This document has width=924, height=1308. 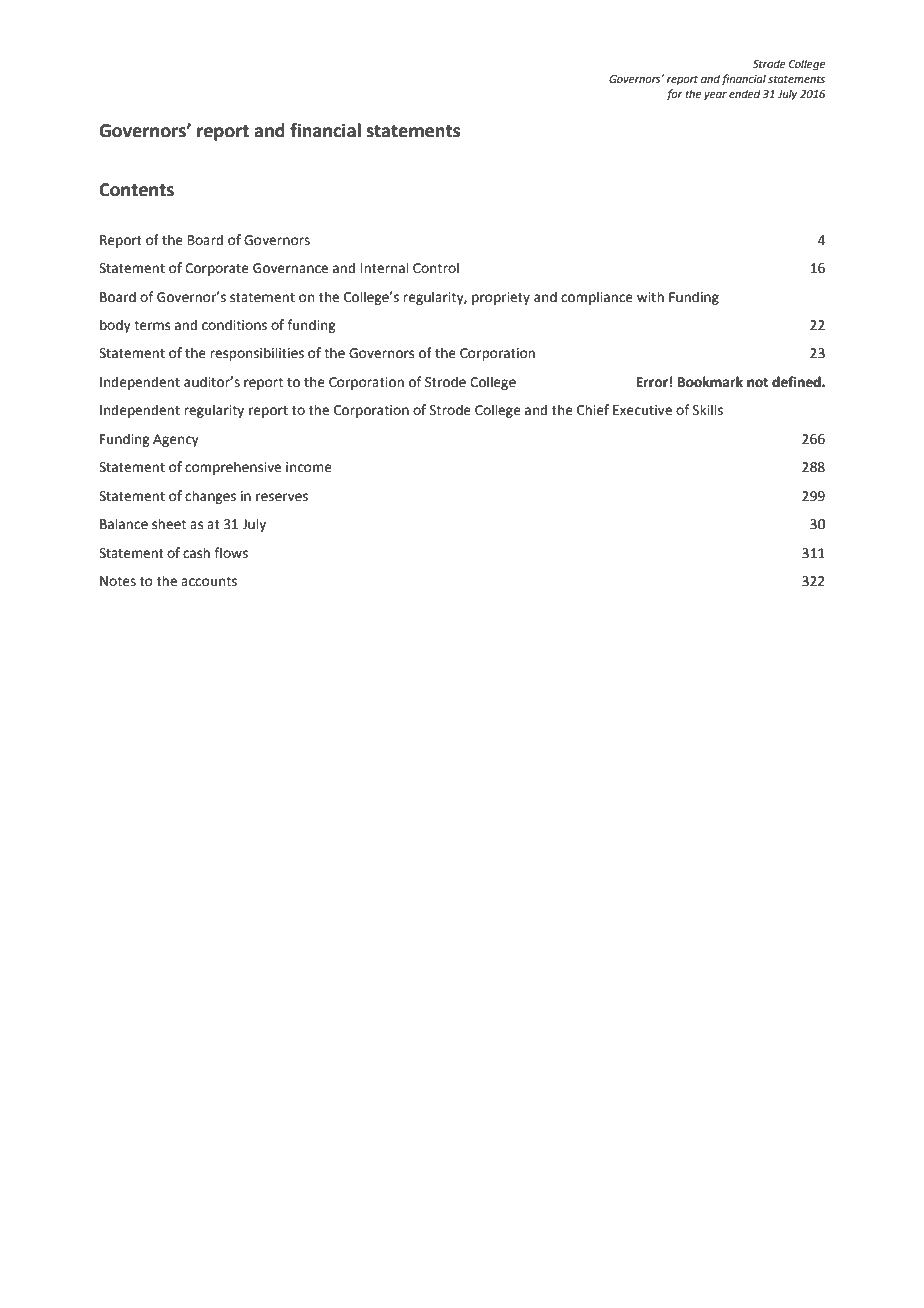 I want to click on conditions, so click(x=234, y=325).
